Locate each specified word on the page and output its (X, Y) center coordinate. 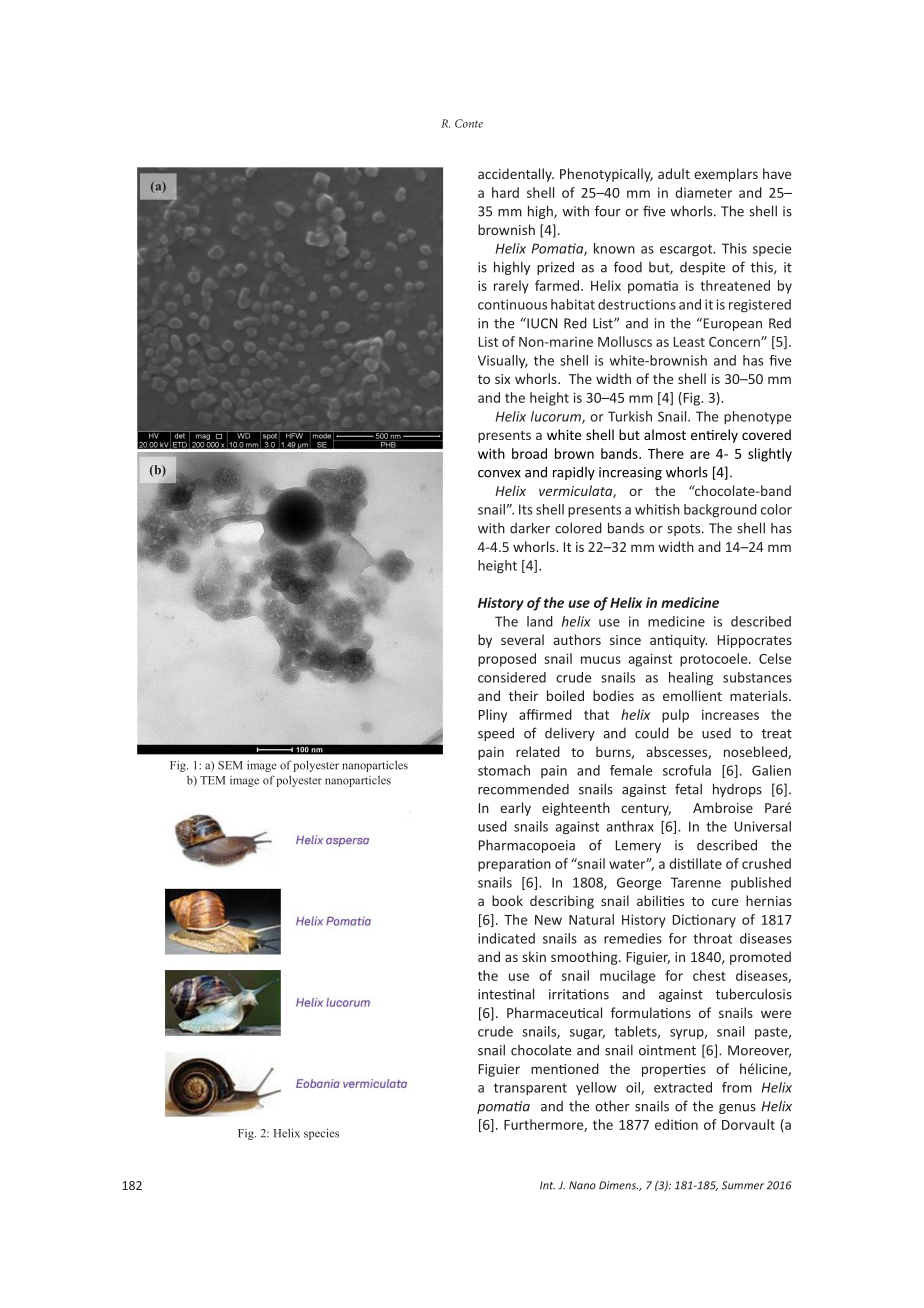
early (515, 809)
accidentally (516, 175)
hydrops (737, 790)
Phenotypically (606, 175)
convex (499, 474)
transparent (530, 1089)
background (720, 511)
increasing (630, 473)
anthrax (630, 826)
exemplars (726, 175)
